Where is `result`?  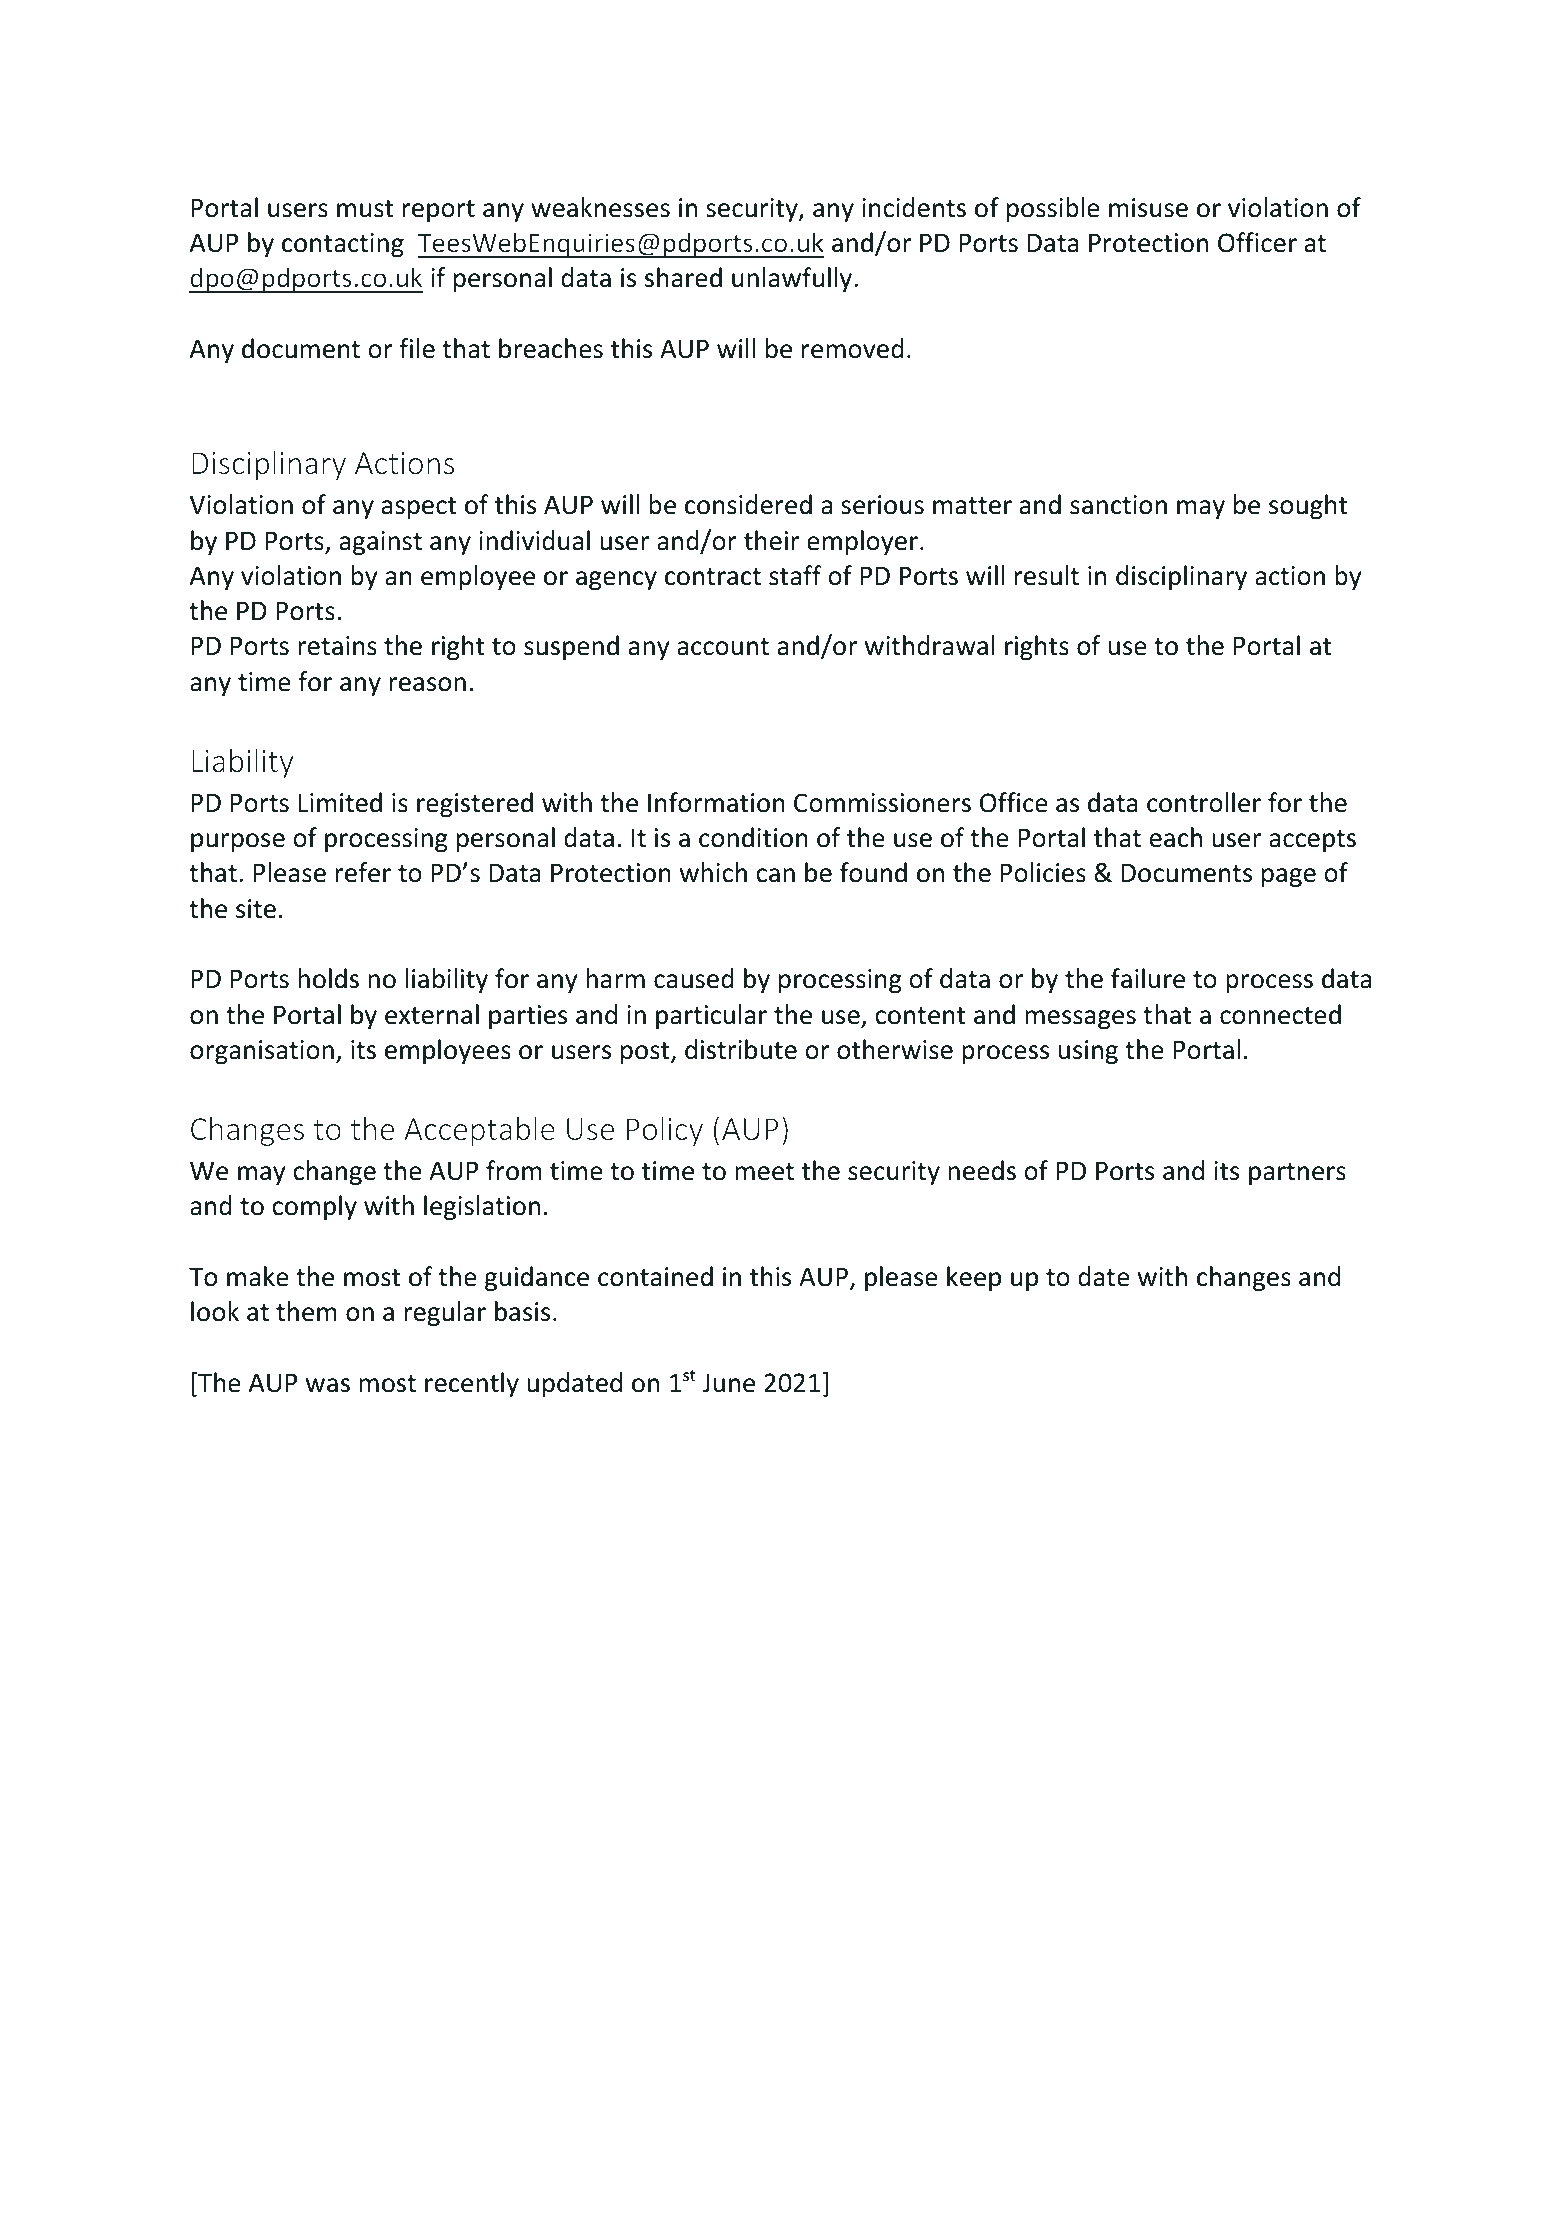
result is located at coordinates (1047, 575).
